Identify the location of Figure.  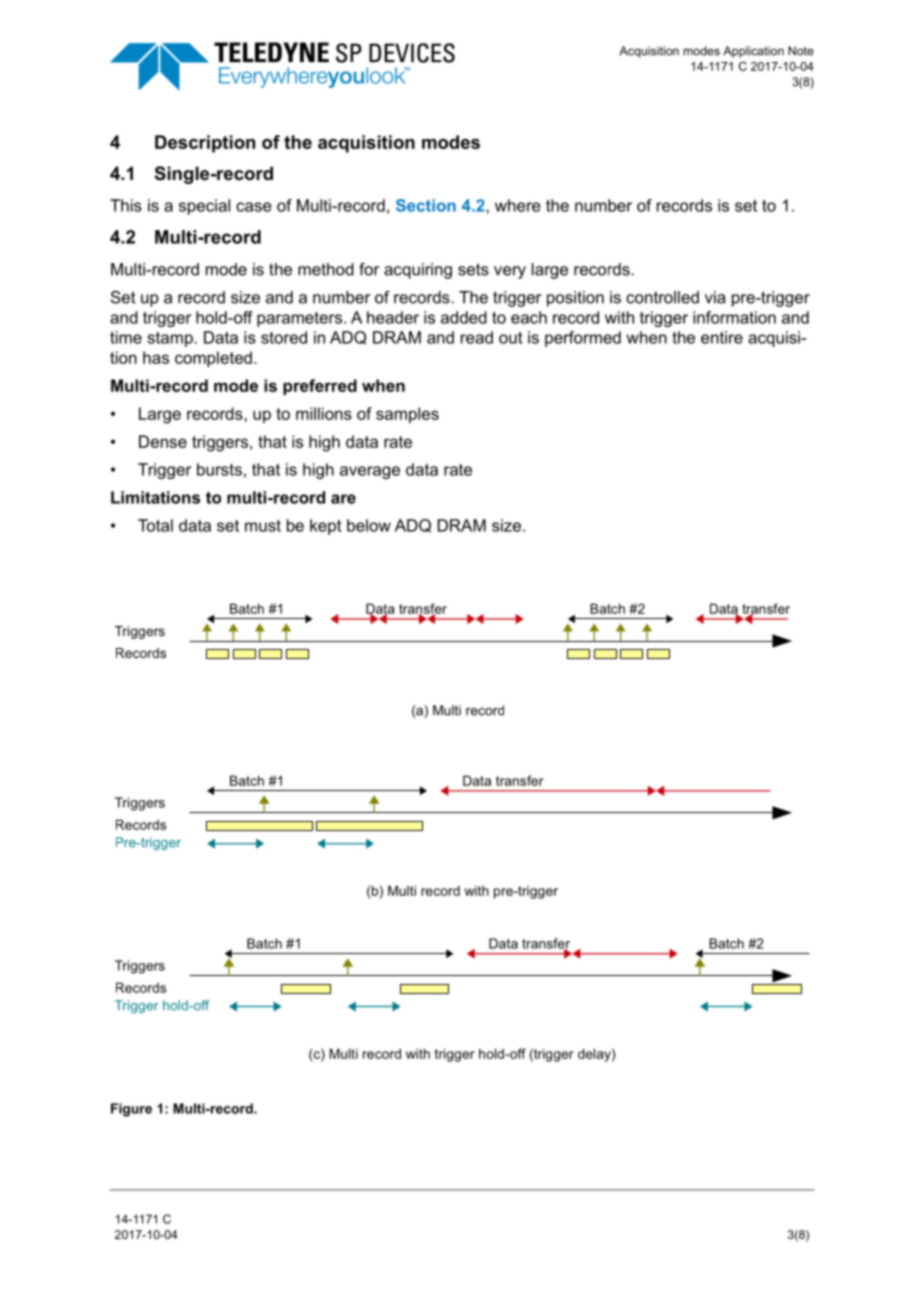
(131, 1110).
